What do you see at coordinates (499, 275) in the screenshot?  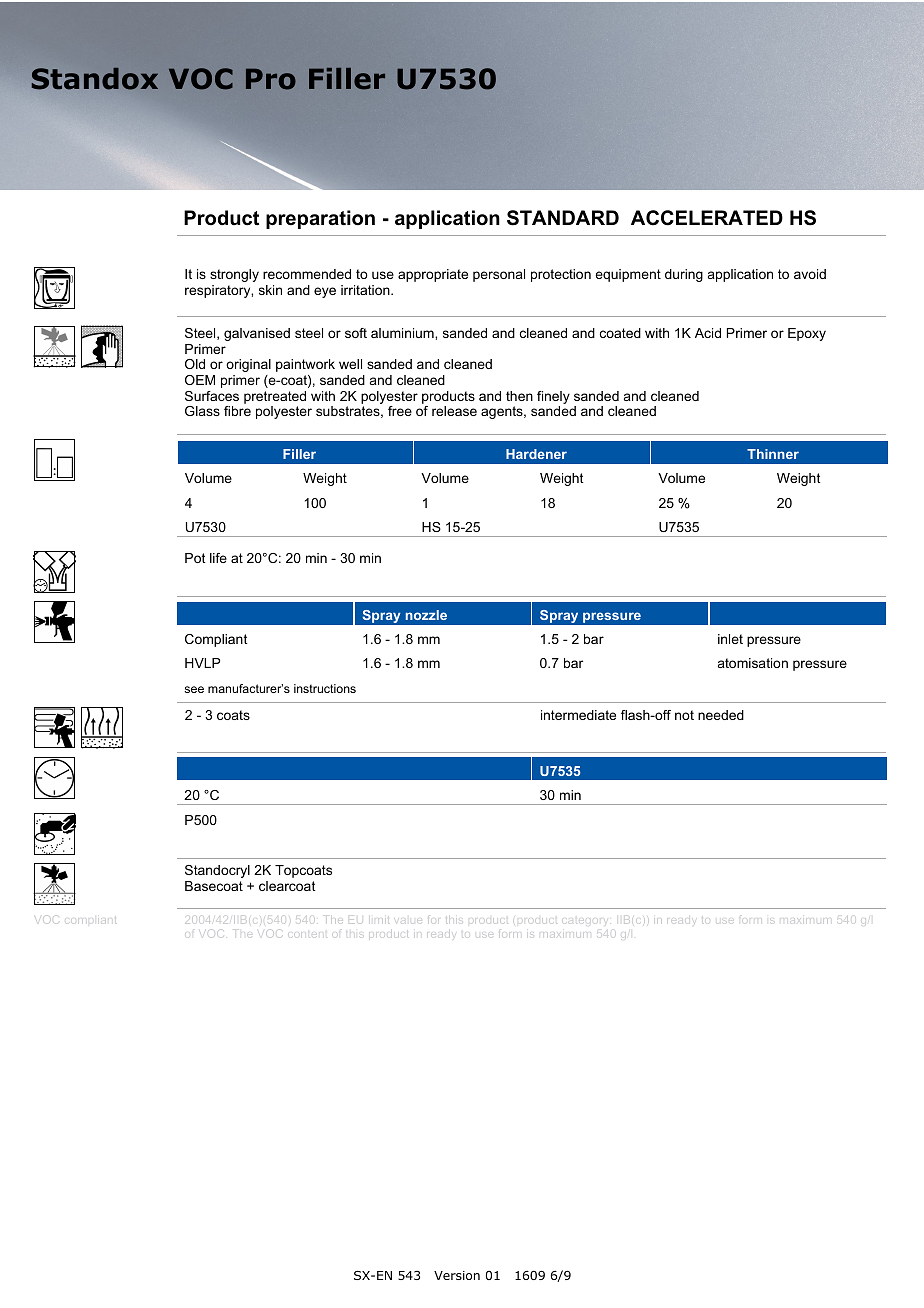 I see `personal` at bounding box center [499, 275].
